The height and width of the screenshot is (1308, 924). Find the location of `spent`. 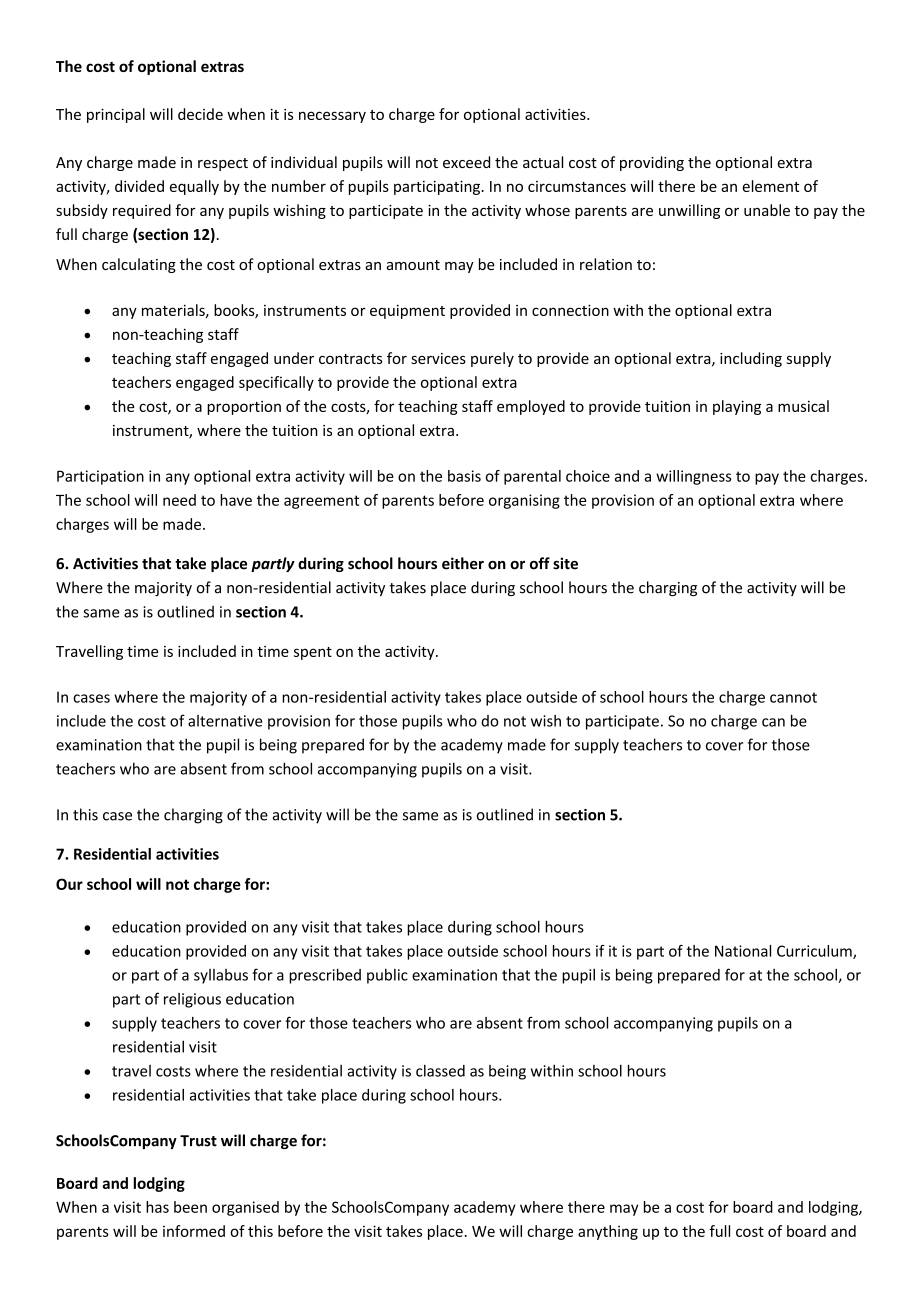

spent is located at coordinates (313, 653).
